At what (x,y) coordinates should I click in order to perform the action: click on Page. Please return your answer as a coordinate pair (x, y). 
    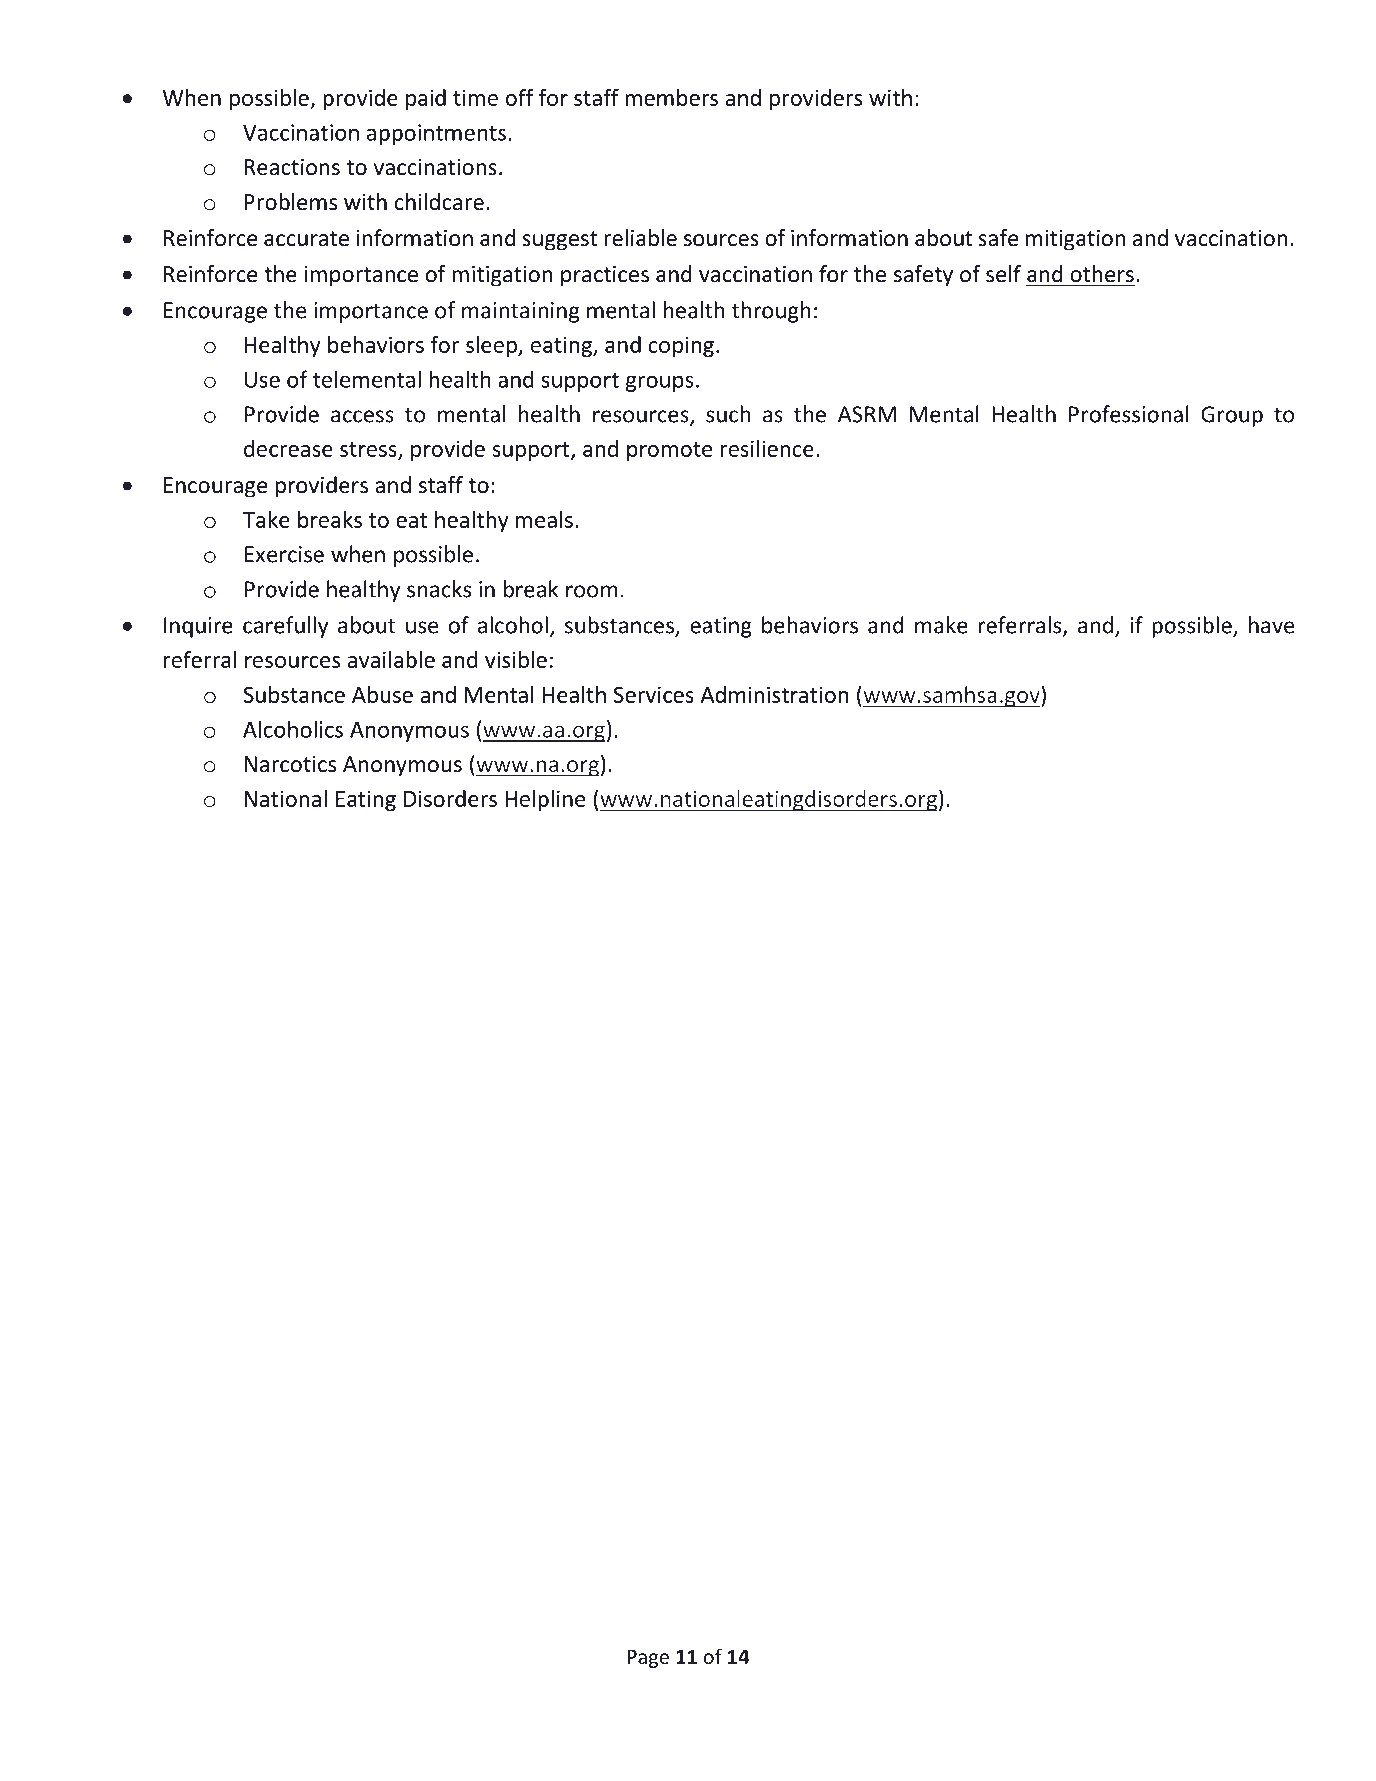
    Looking at the image, I should click on (648, 1659).
